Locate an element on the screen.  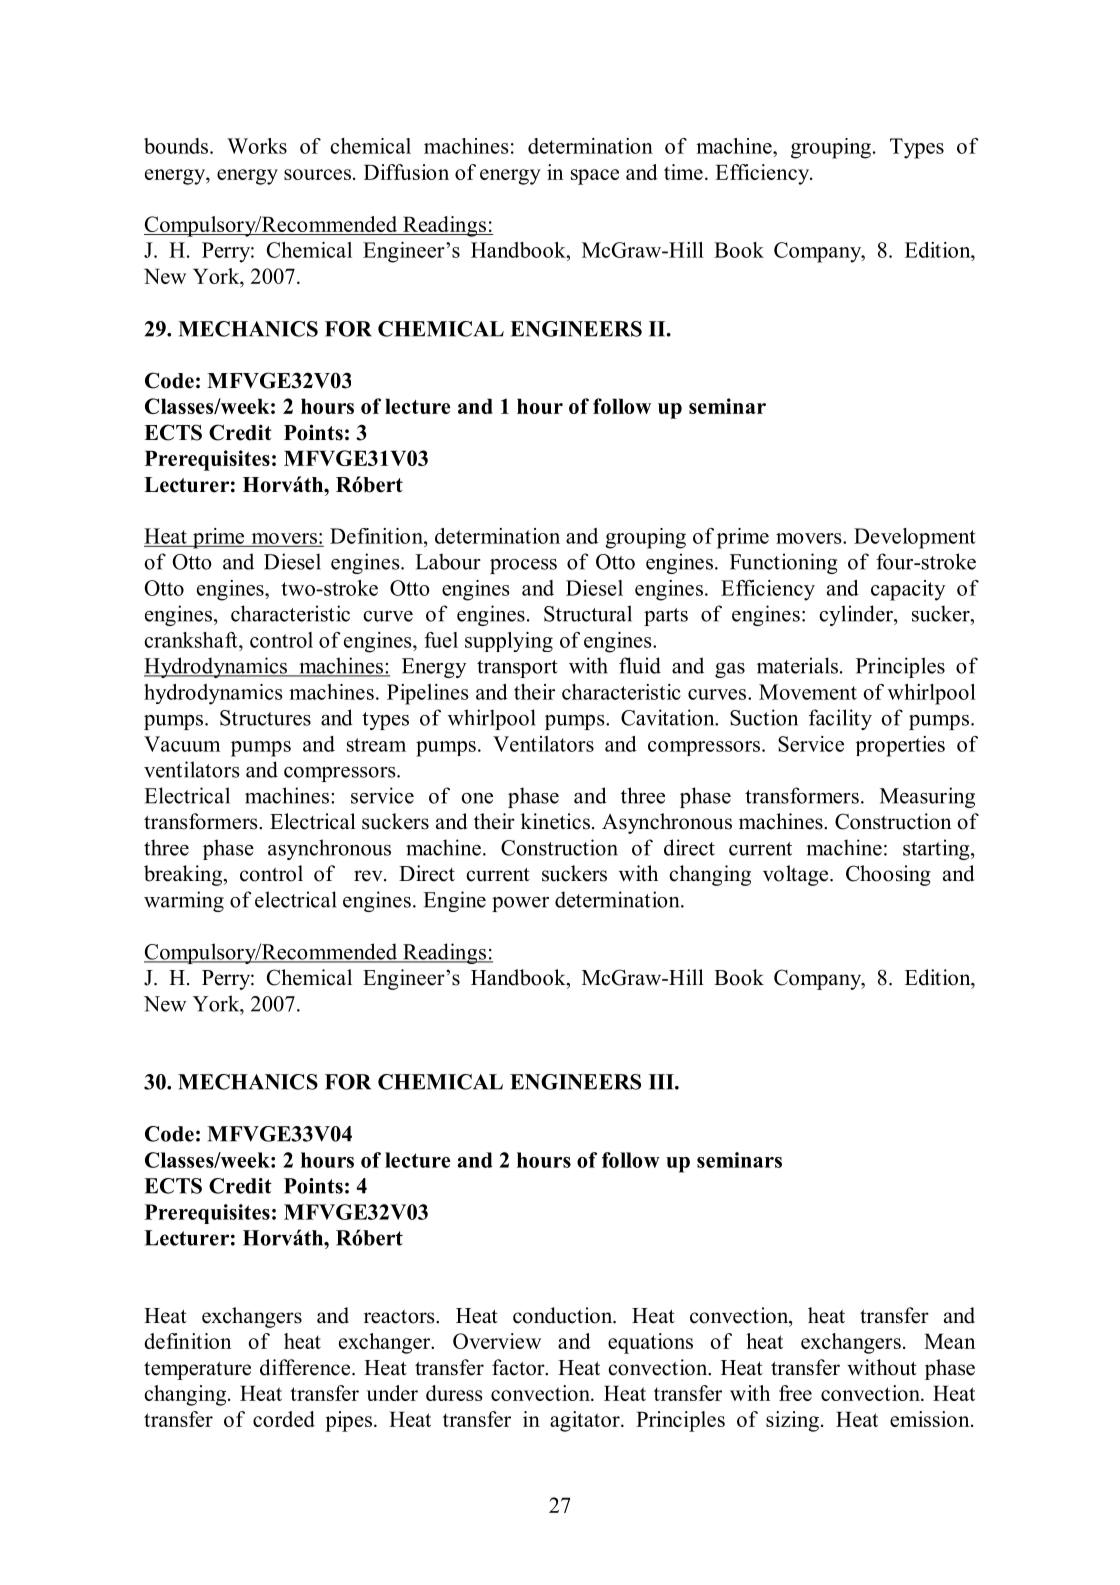
difference is located at coordinates (306, 1367).
